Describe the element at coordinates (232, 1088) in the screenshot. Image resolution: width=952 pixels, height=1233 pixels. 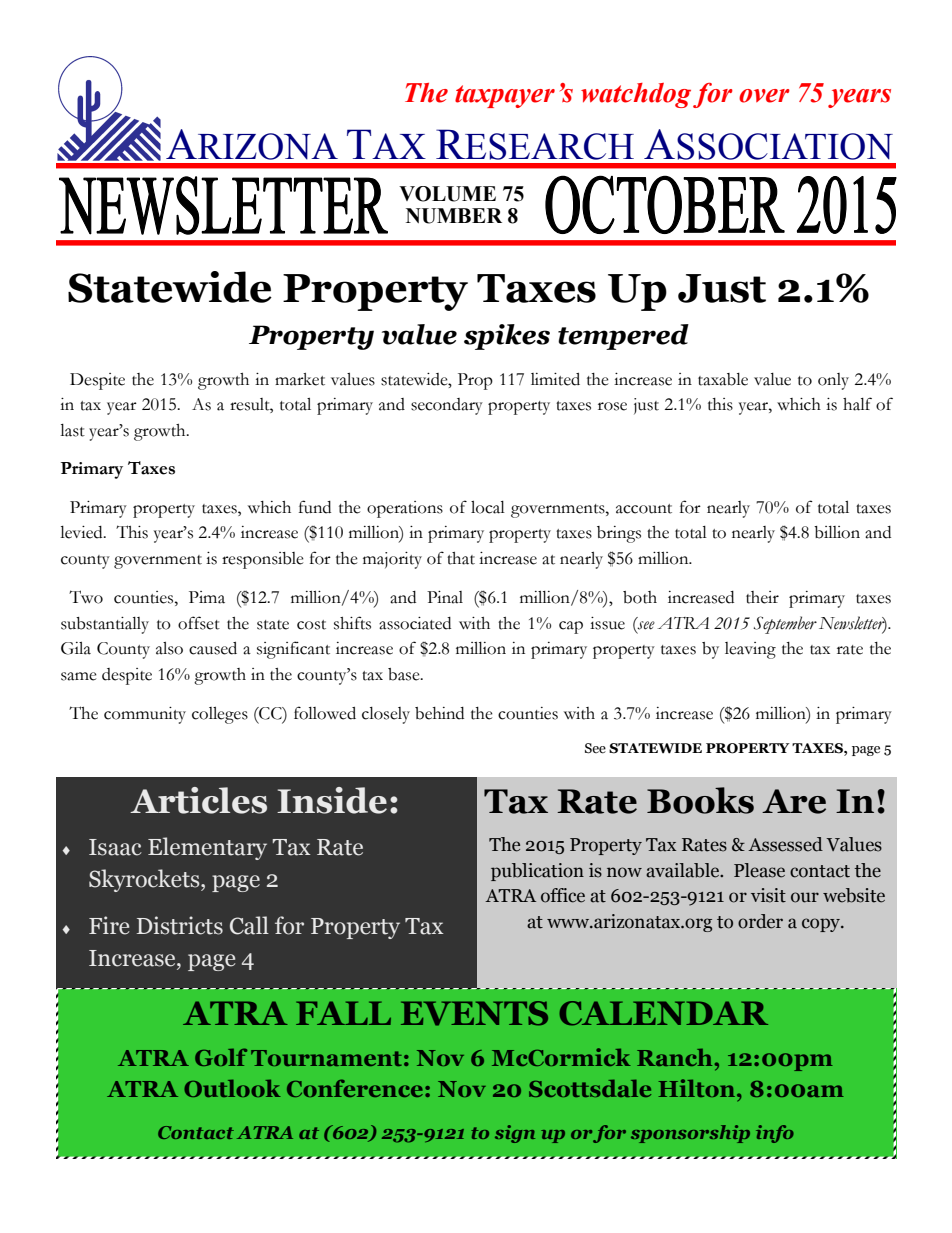
I see `Outlook` at that location.
